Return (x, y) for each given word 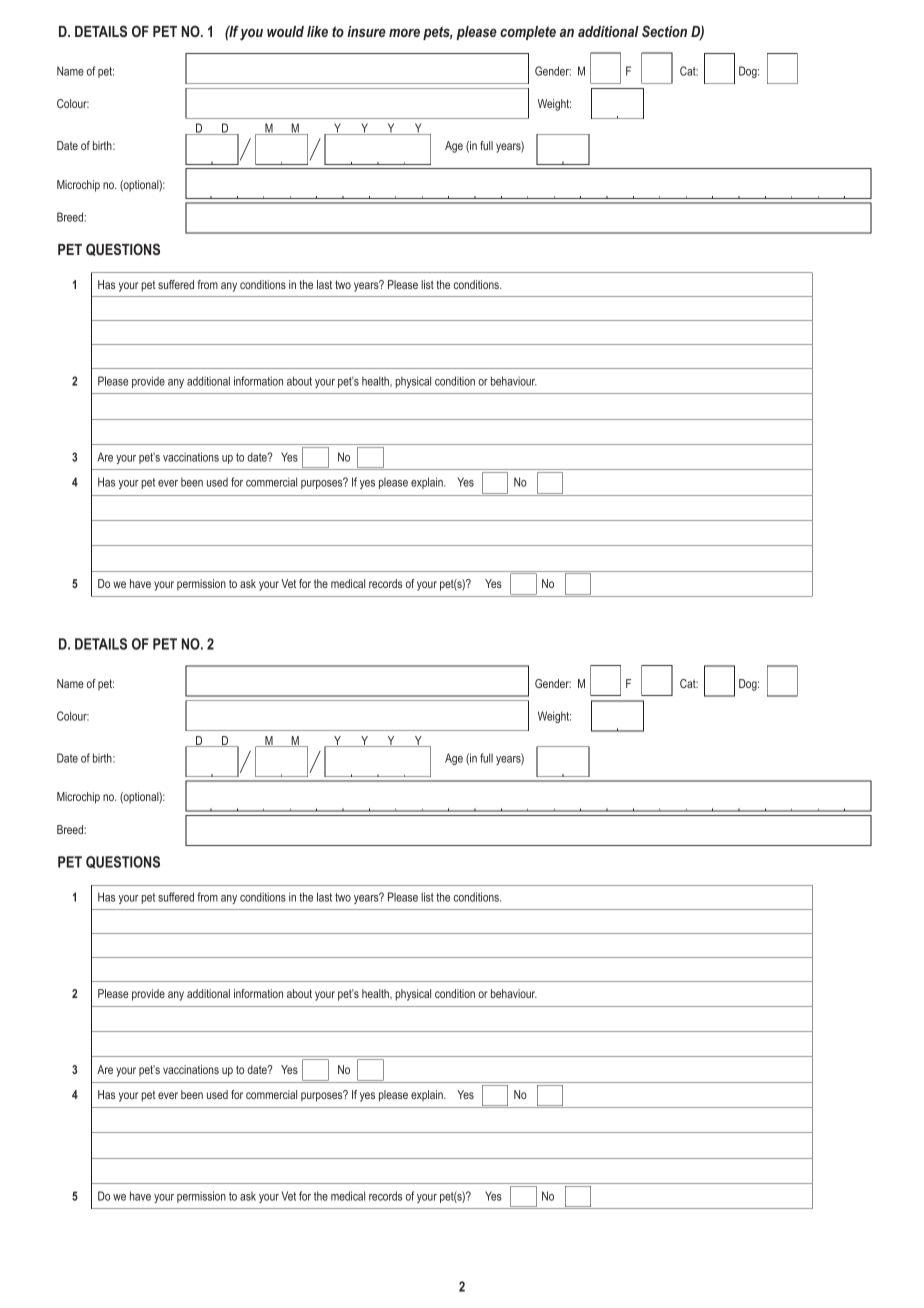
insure (366, 31)
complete (528, 33)
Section (664, 31)
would (285, 31)
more (404, 33)
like (317, 31)
